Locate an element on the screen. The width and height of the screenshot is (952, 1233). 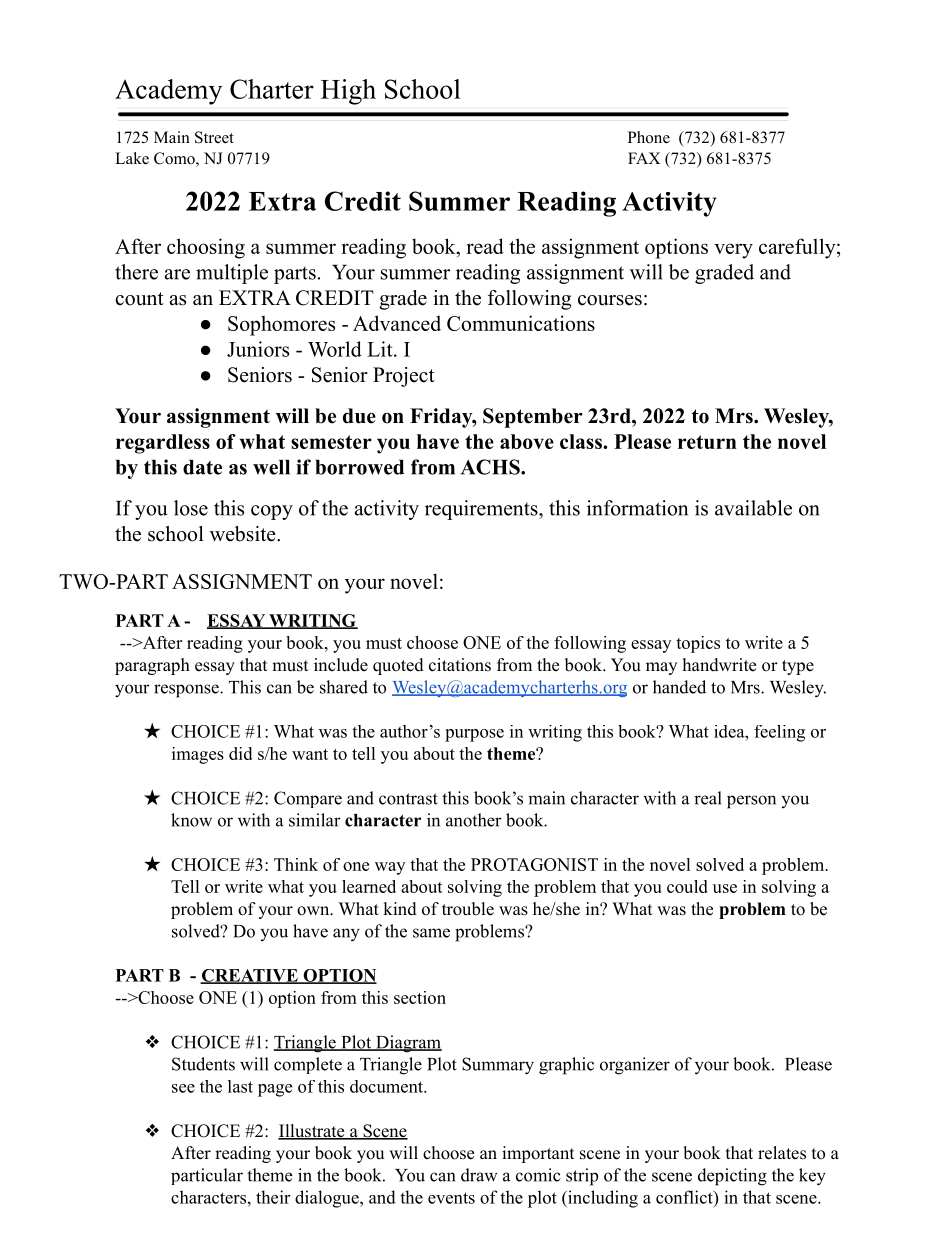
another is located at coordinates (474, 820).
